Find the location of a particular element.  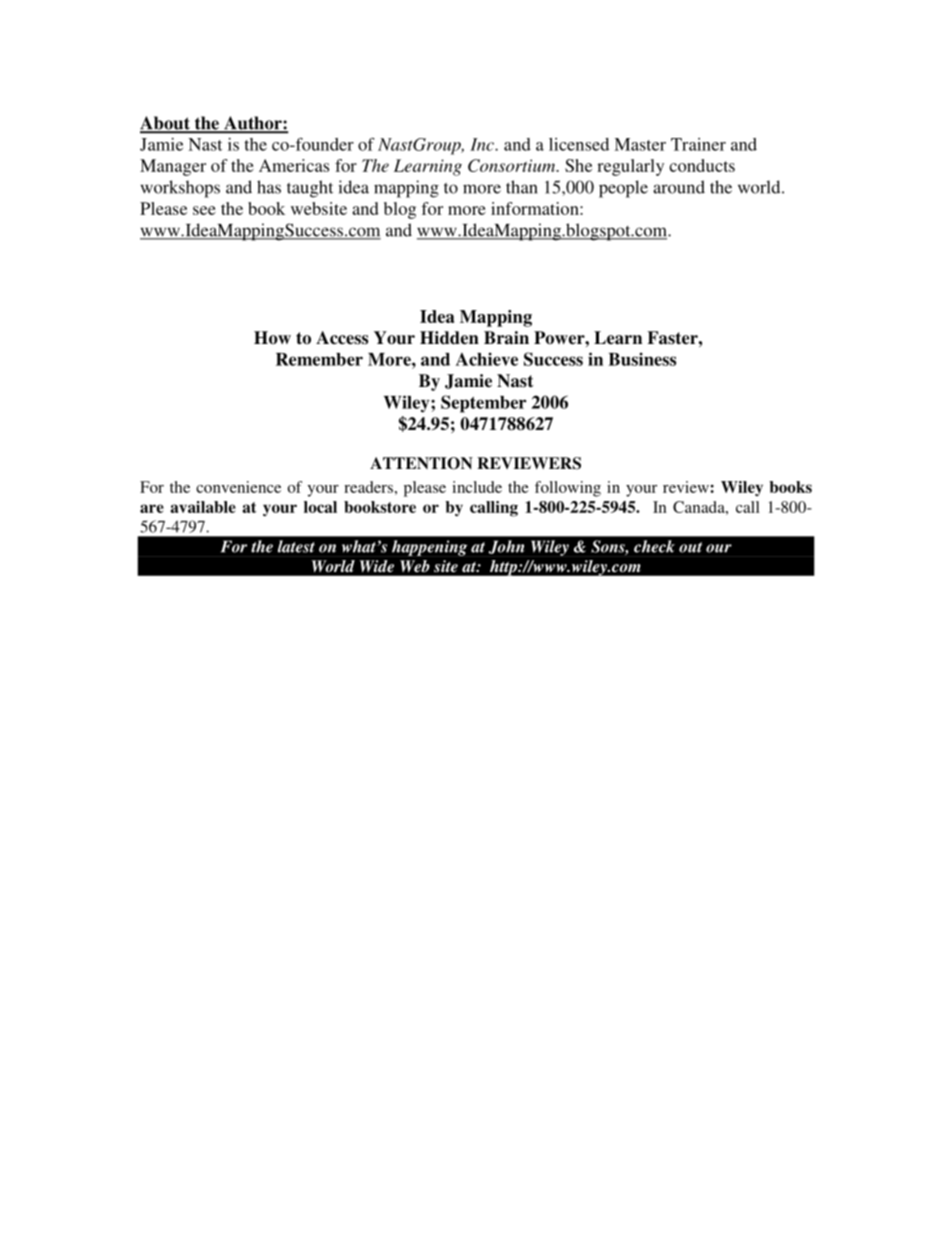

see is located at coordinates (204, 210).
